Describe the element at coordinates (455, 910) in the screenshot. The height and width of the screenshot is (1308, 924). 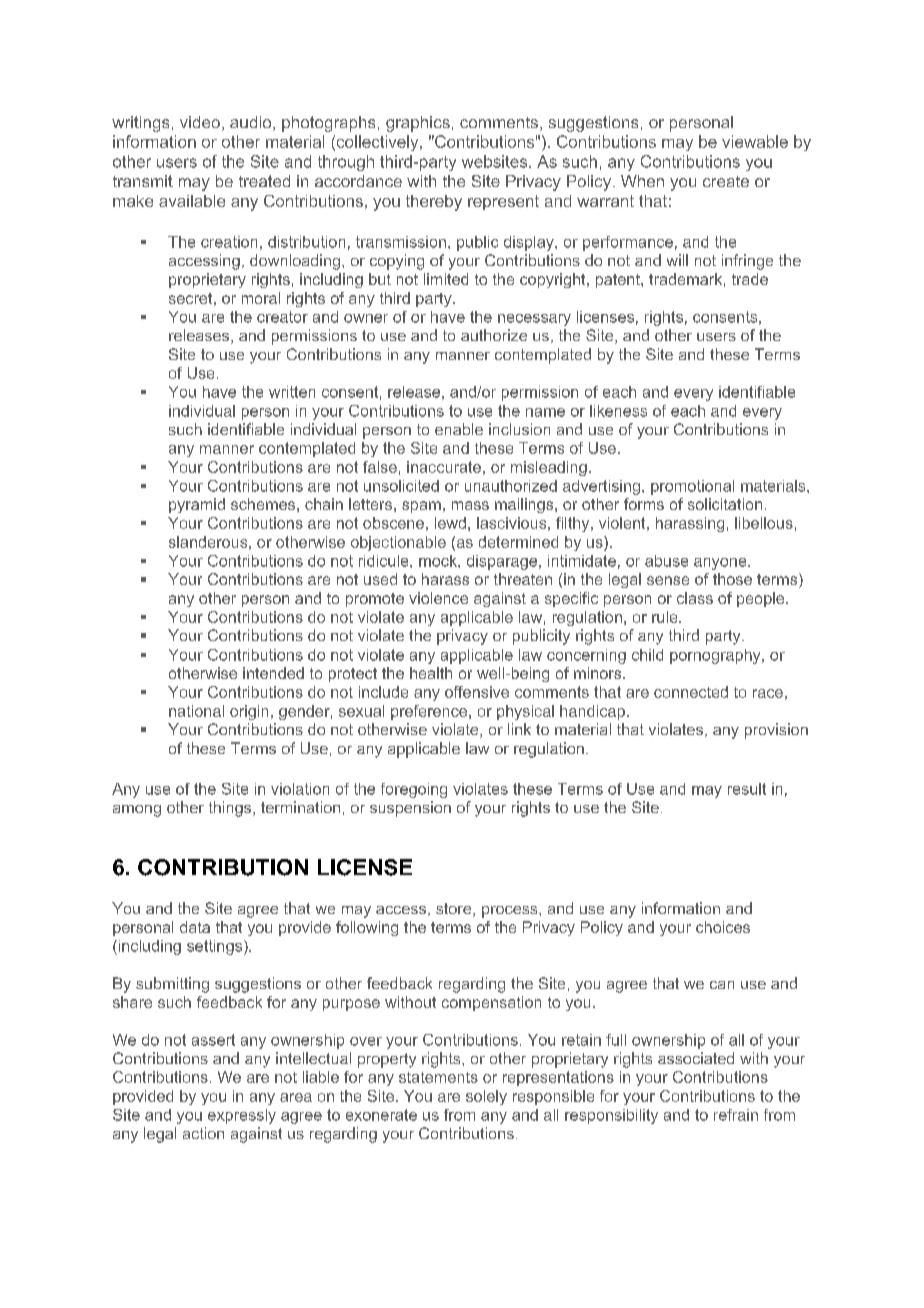
I see `store` at that location.
